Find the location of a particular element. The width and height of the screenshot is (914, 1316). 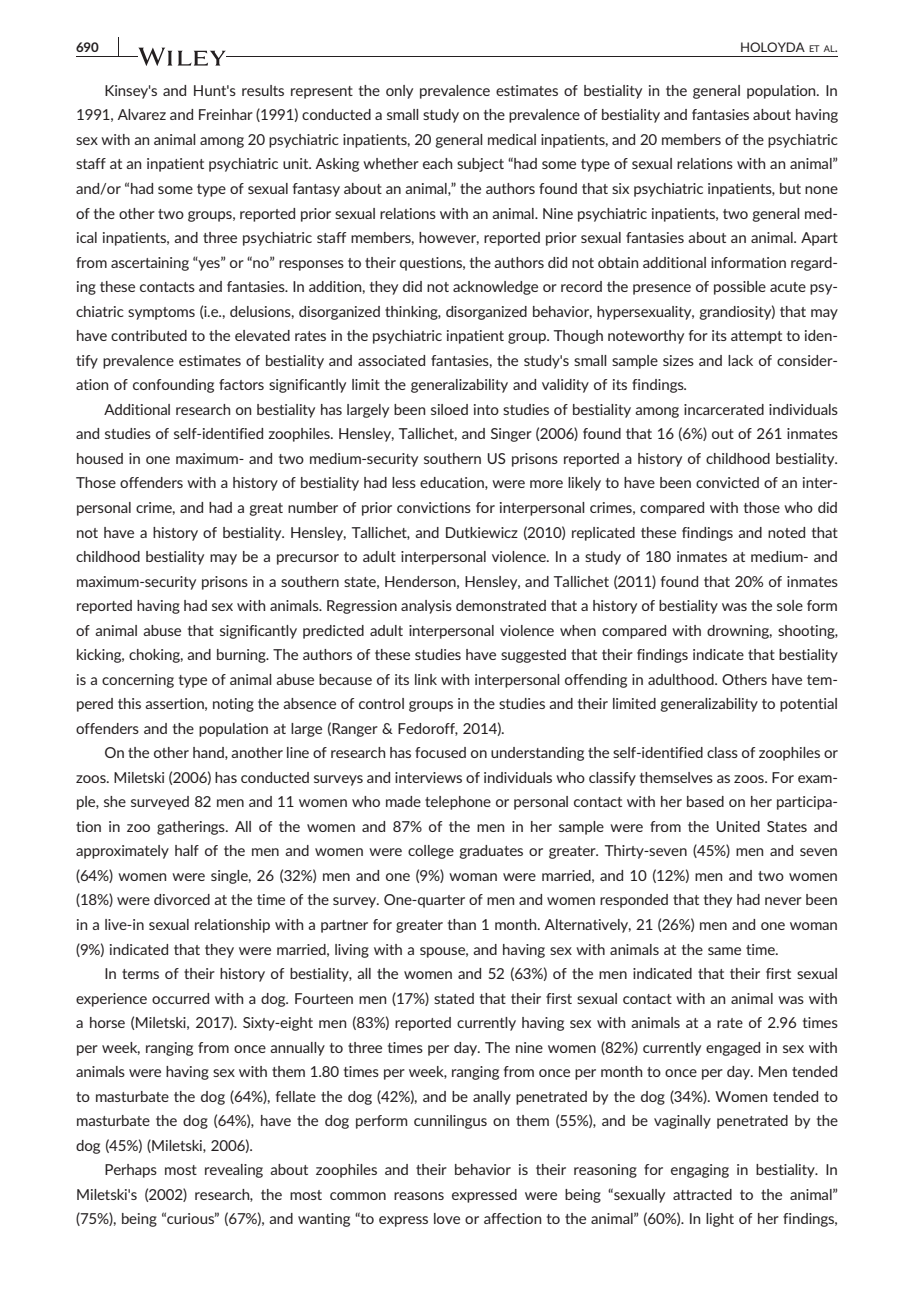

revealing is located at coordinates (234, 1171).
